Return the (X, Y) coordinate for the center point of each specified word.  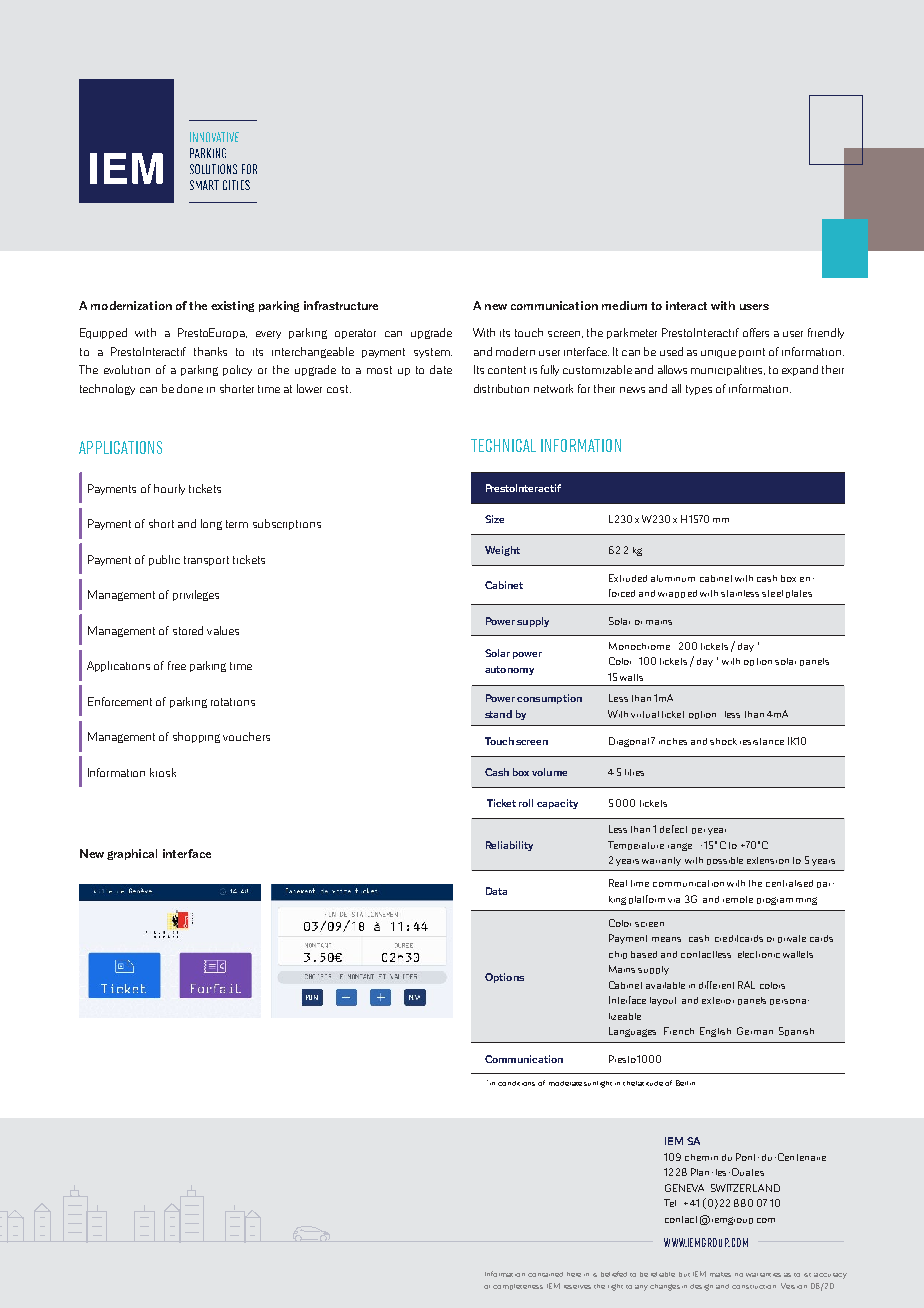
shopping (196, 737)
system (433, 353)
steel (772, 593)
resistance (762, 741)
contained (545, 1274)
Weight (502, 551)
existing (232, 306)
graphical (132, 854)
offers (756, 332)
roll (526, 803)
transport (206, 561)
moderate (565, 1083)
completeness (518, 1287)
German (755, 1031)
